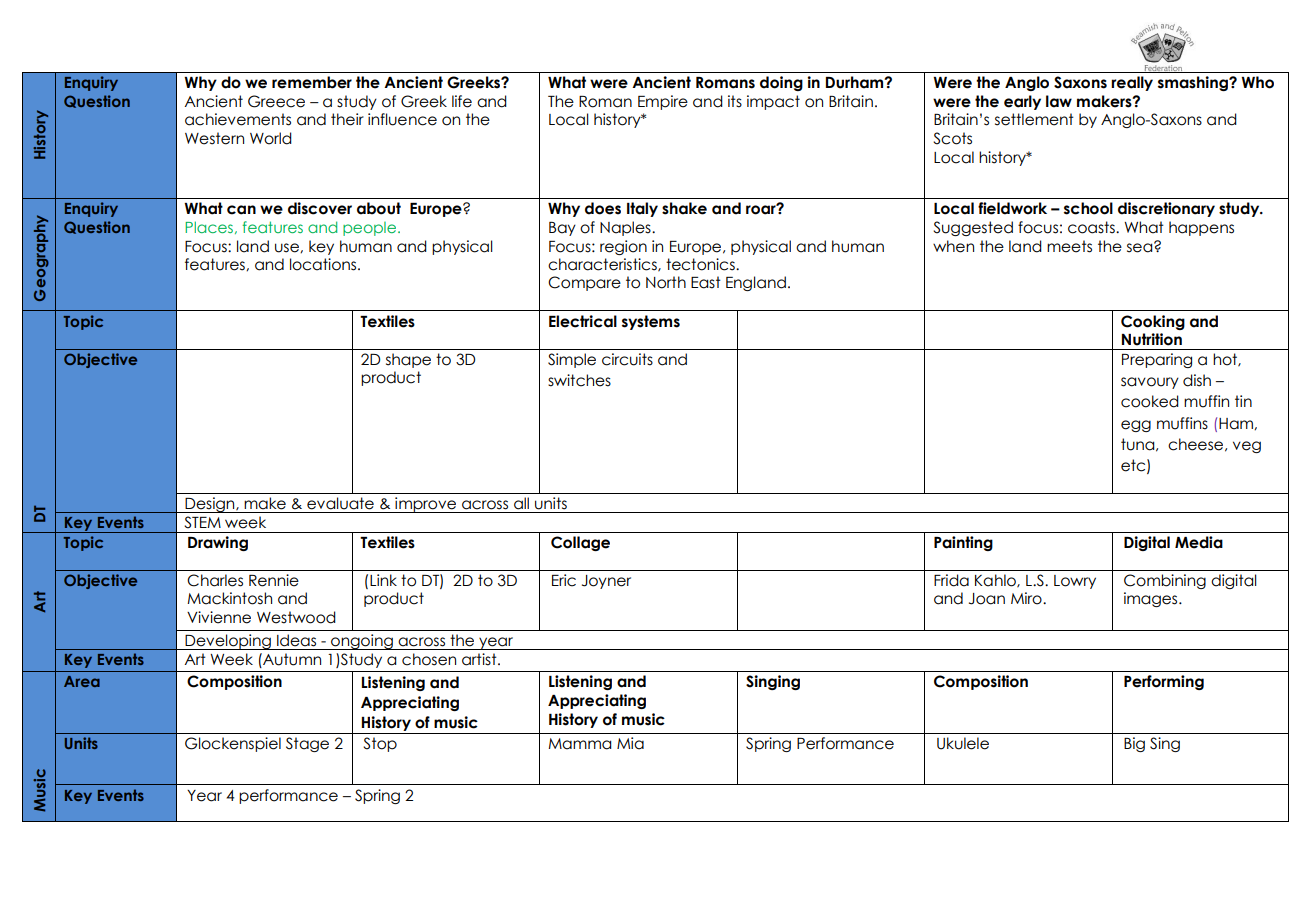 The width and height of the image is (1308, 924). I want to click on law, so click(1059, 101).
